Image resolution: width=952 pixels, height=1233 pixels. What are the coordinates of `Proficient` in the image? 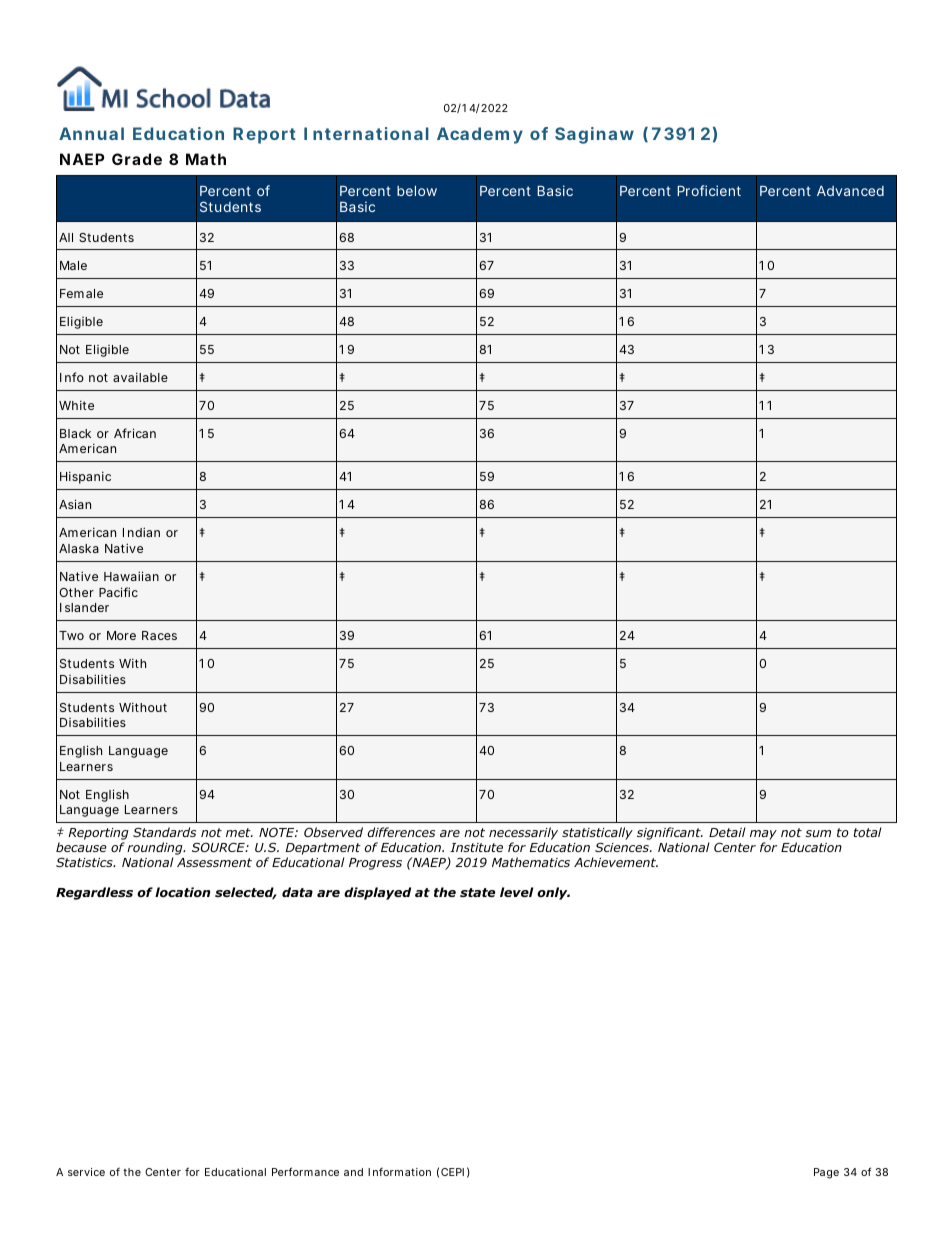 It's located at (709, 190).
